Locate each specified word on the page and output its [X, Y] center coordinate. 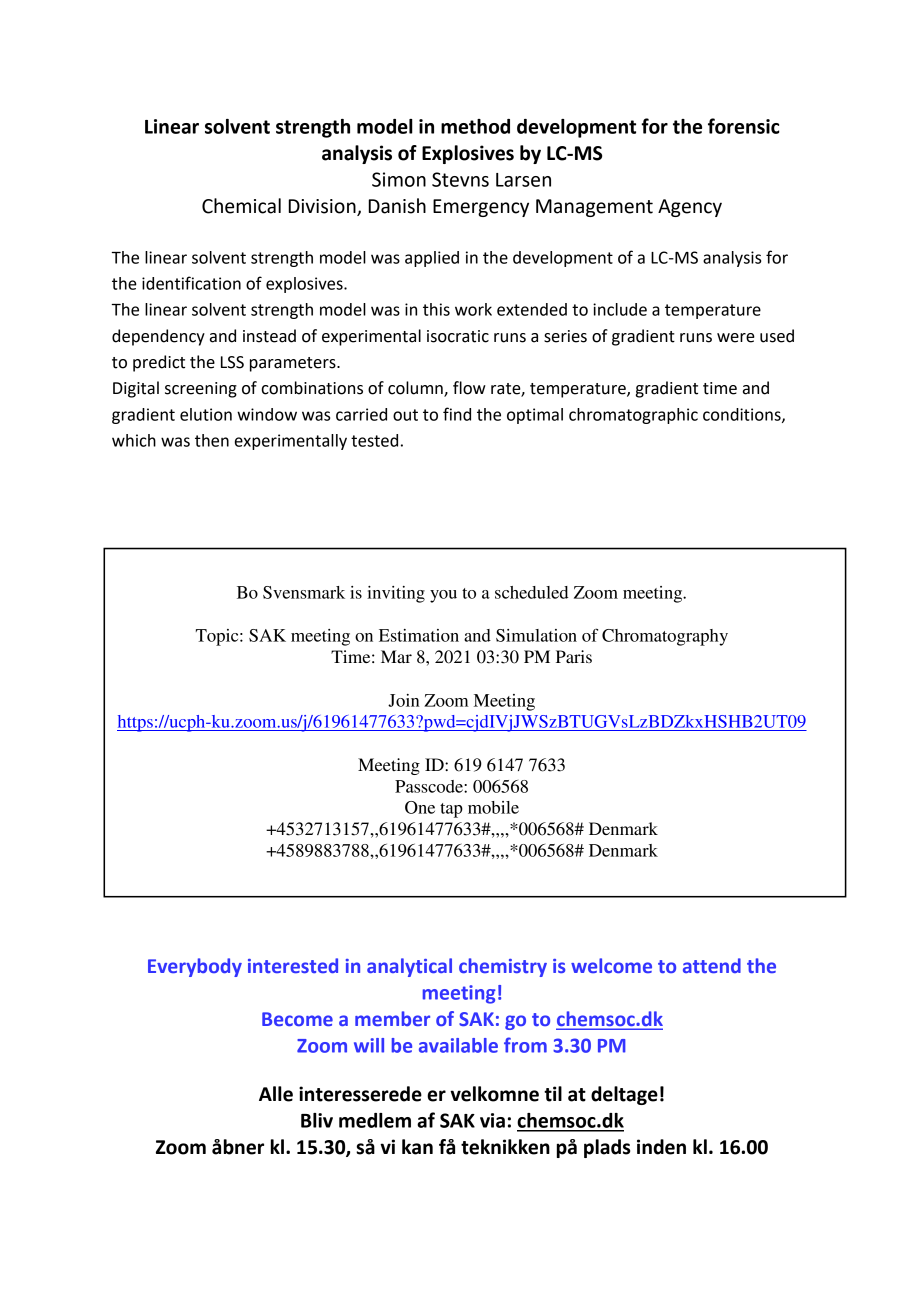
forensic [744, 126]
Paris [574, 656]
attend [712, 965]
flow [469, 388]
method [475, 126]
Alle [276, 1094]
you [443, 596]
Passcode [430, 786]
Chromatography [665, 637]
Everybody [195, 967]
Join [403, 700]
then [212, 440]
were [736, 338]
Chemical [241, 206]
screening [201, 390]
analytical [409, 967]
